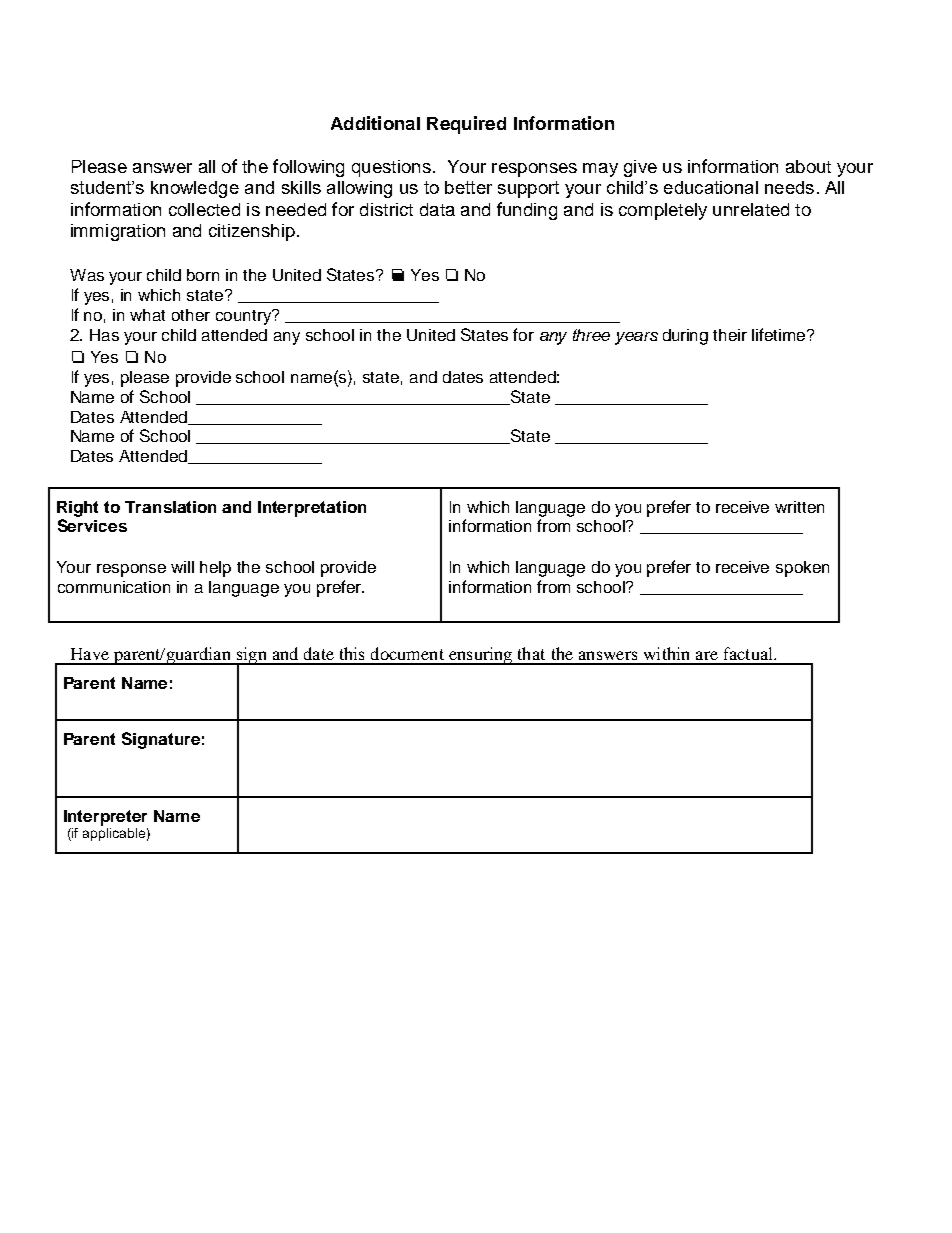 This image has width=952, height=1233. I want to click on ensuring, so click(481, 656).
